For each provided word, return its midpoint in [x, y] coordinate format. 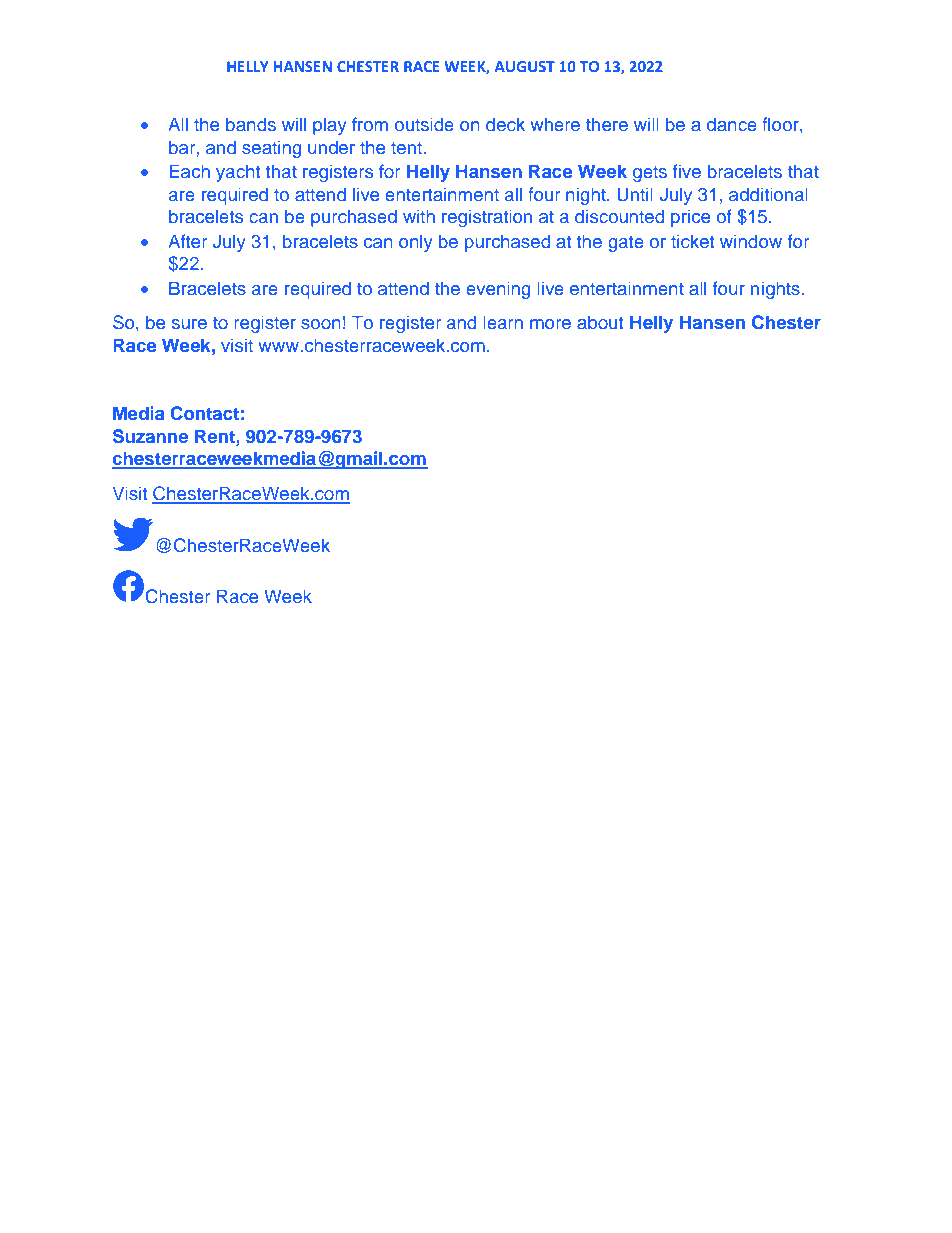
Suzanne [150, 436]
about [600, 322]
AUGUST [525, 66]
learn [503, 322]
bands [251, 124]
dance [732, 124]
